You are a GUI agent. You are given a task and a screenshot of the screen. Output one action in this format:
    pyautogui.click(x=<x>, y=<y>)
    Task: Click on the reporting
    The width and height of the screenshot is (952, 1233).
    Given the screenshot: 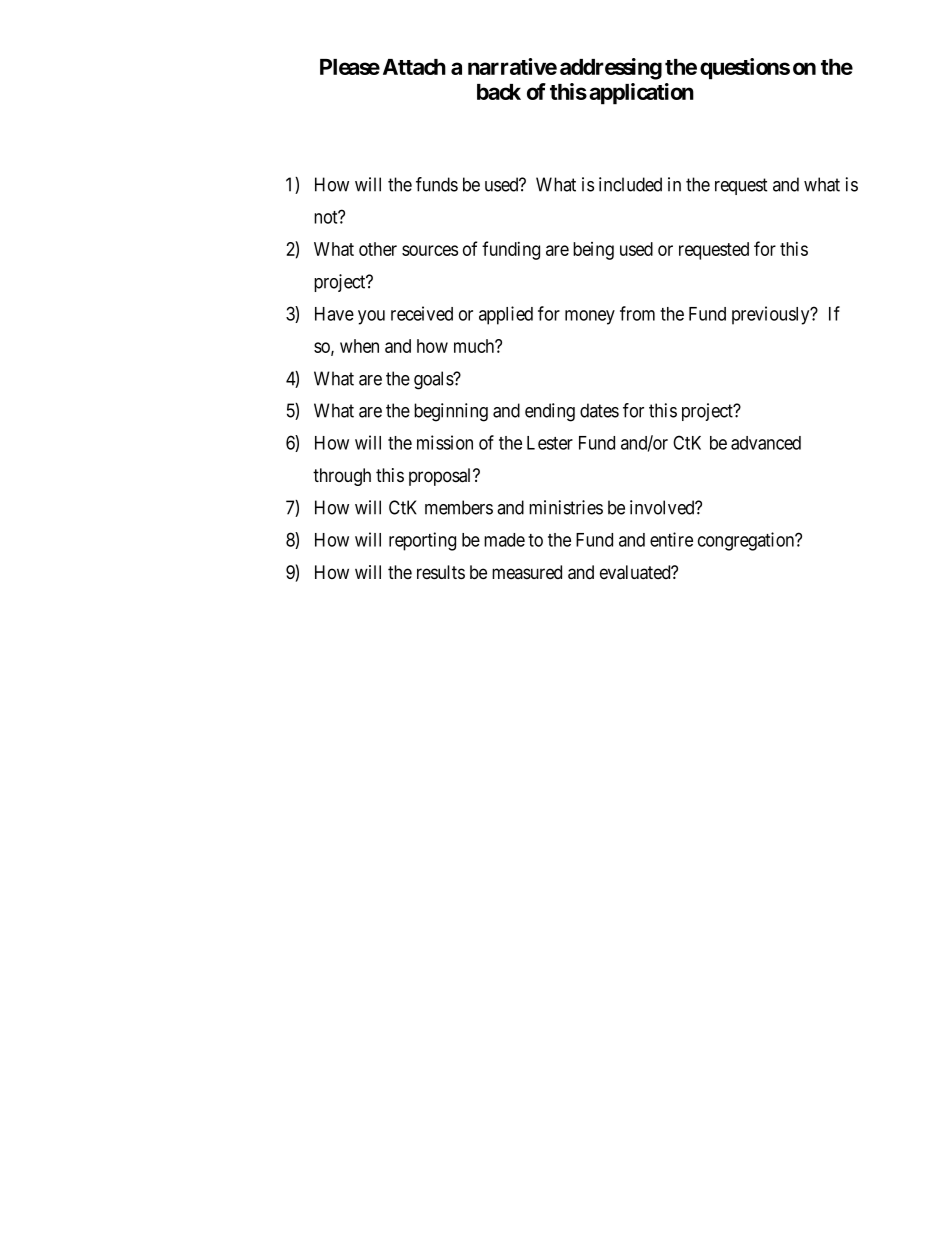 What is the action you would take?
    pyautogui.click(x=422, y=541)
